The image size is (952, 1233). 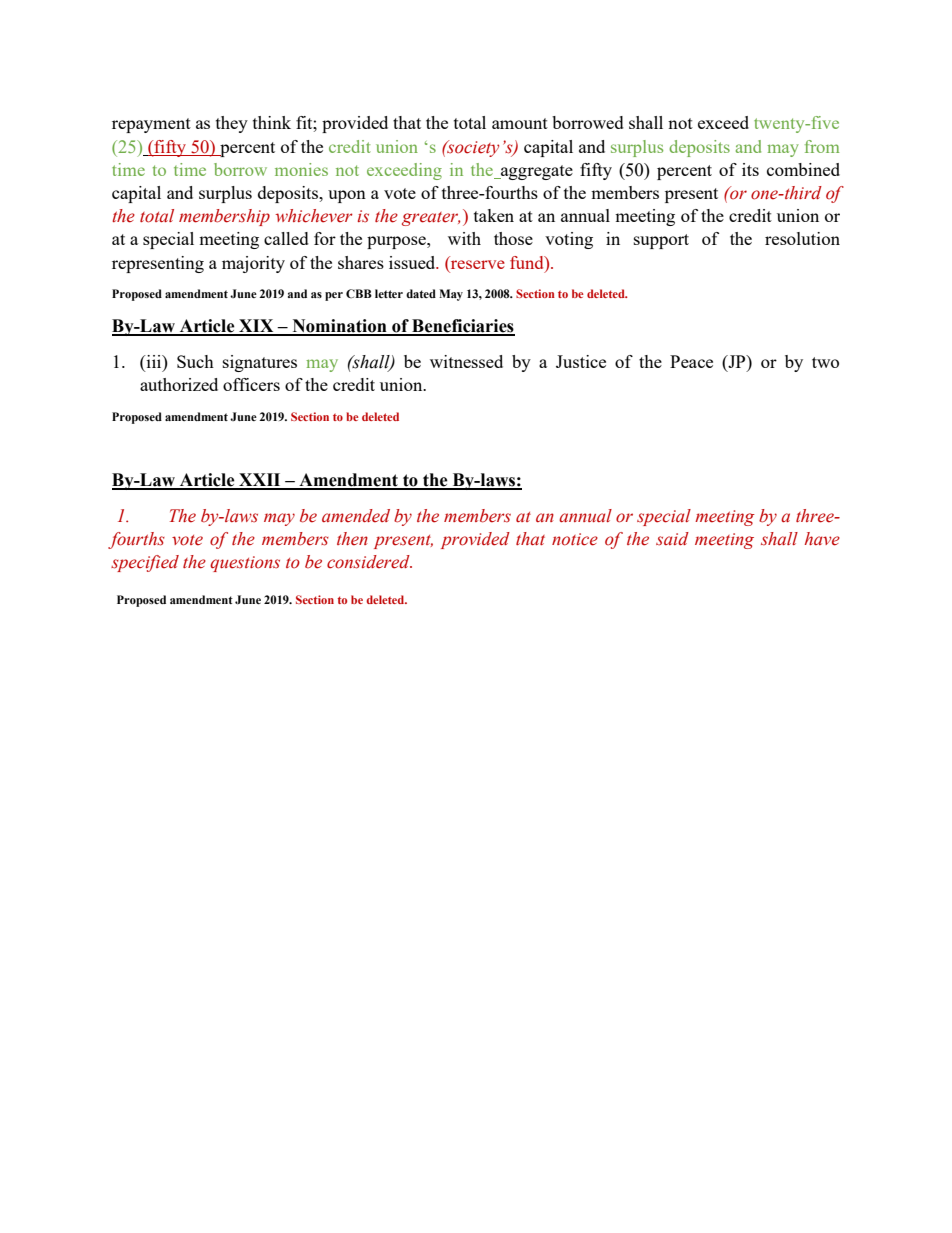 I want to click on amount, so click(x=520, y=123).
